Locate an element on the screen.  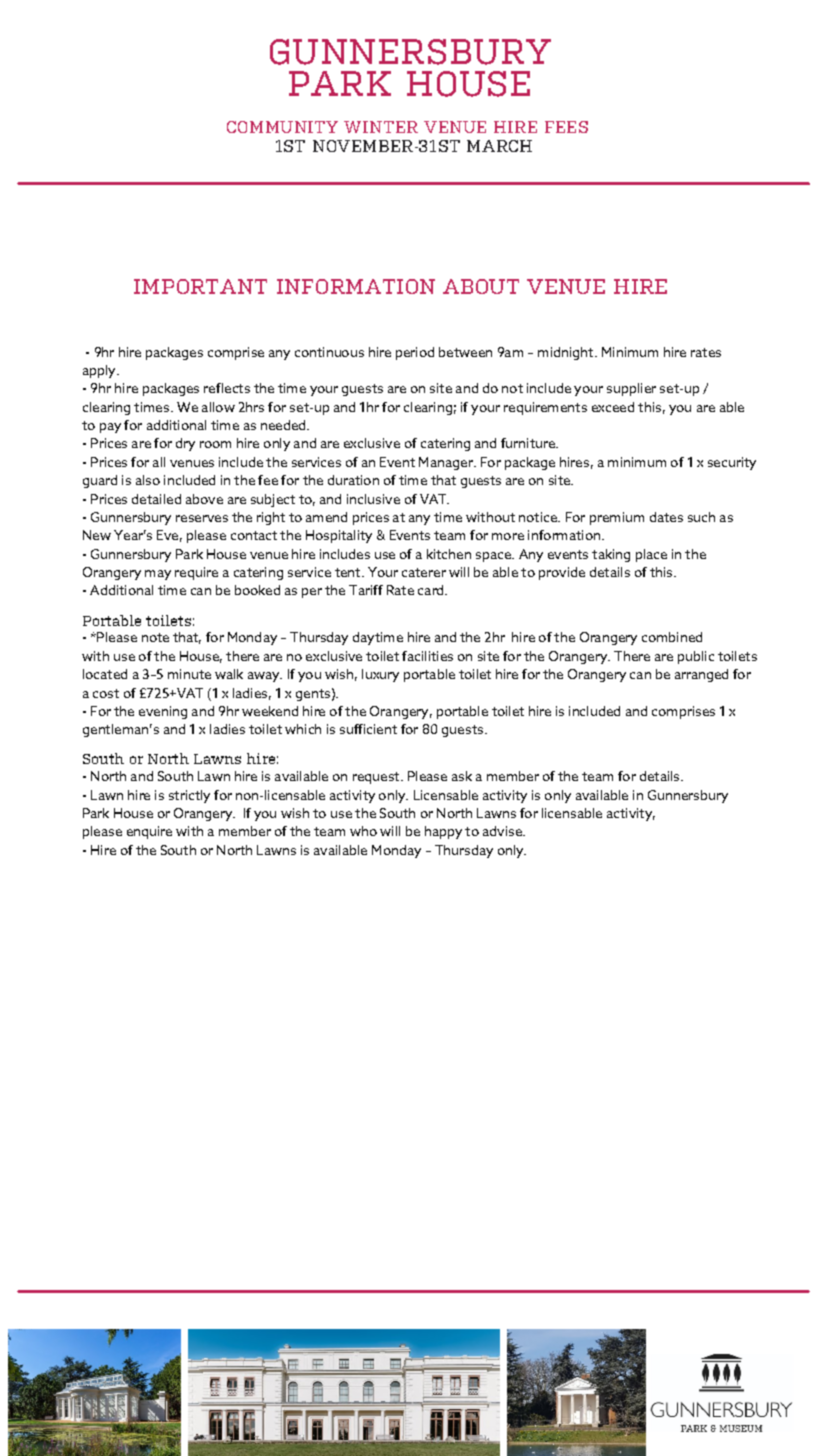
period is located at coordinates (415, 353).
